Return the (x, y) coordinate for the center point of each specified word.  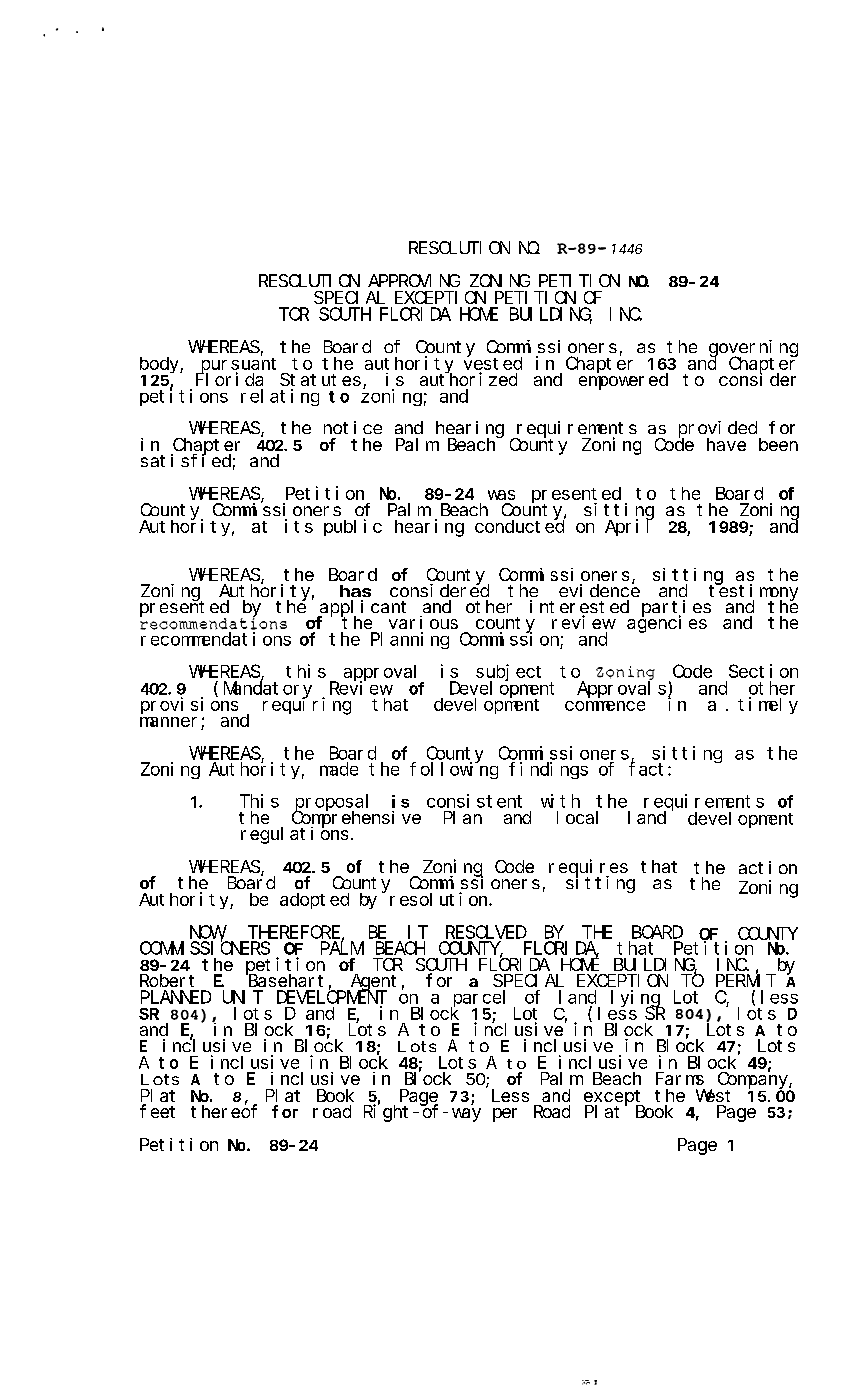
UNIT (243, 997)
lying (637, 999)
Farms (680, 1079)
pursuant (240, 366)
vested (493, 364)
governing (753, 349)
